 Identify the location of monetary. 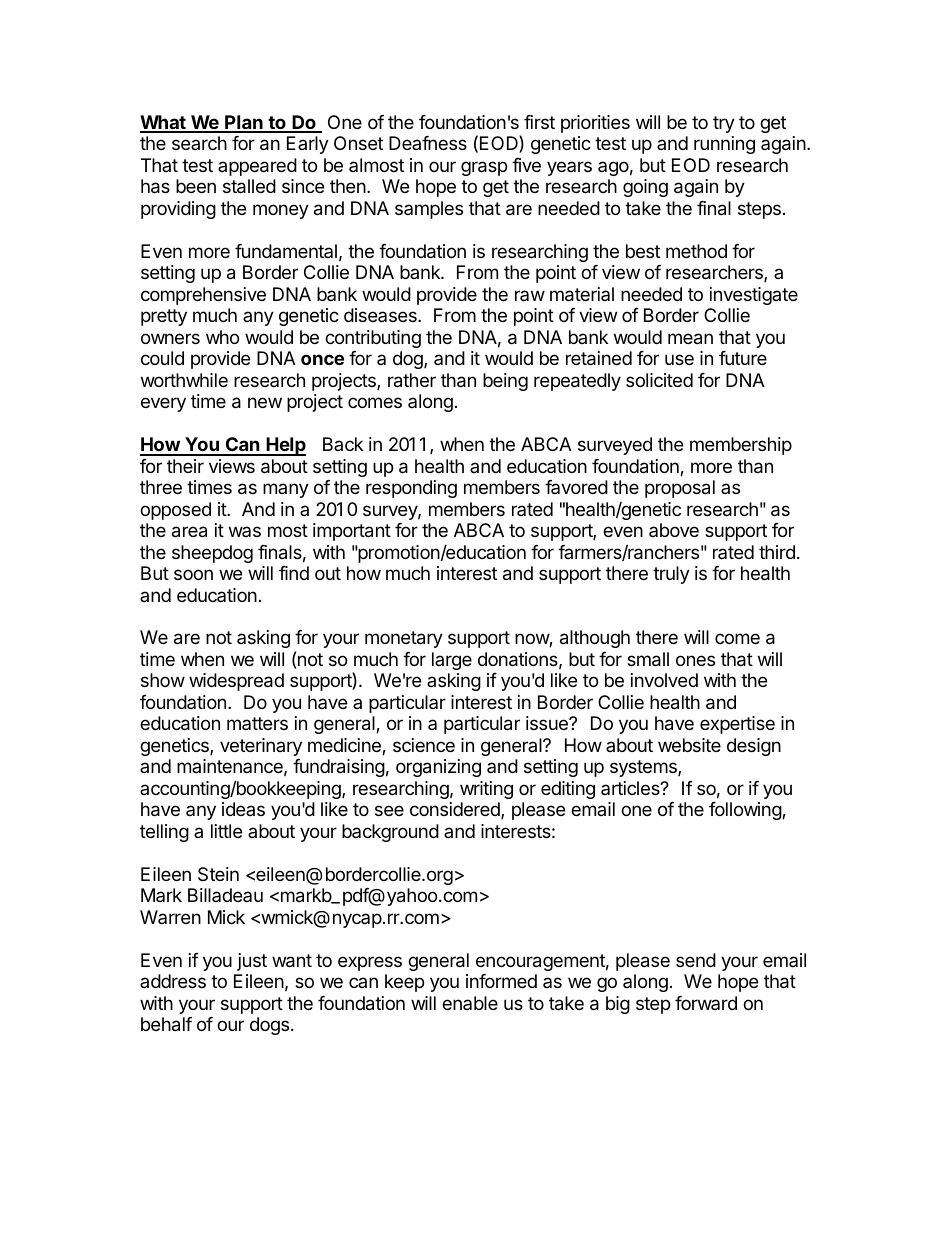
(404, 639).
